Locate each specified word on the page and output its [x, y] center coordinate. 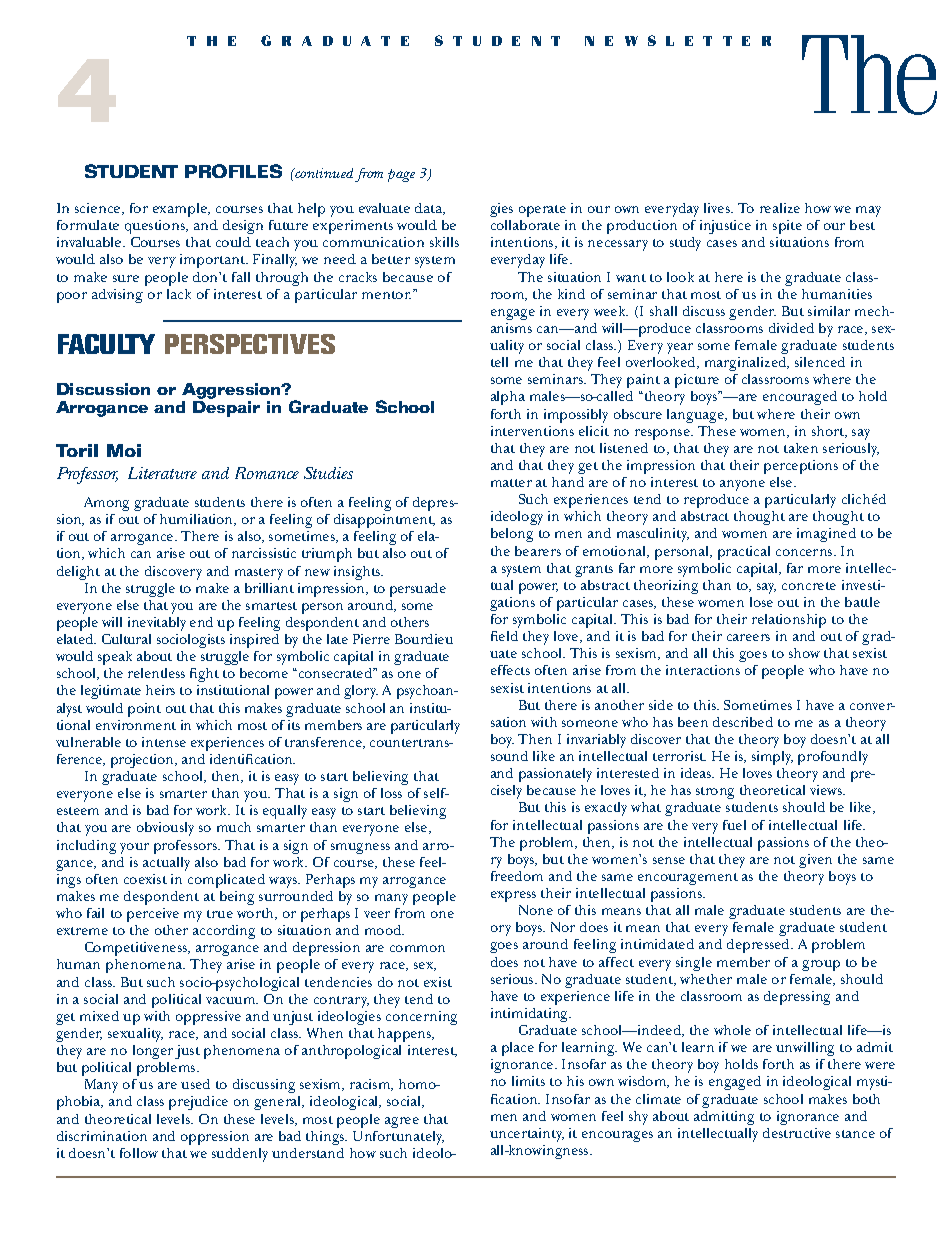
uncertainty [527, 1135]
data [430, 209]
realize [780, 208]
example [181, 210]
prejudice [198, 1103]
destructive [797, 1133]
